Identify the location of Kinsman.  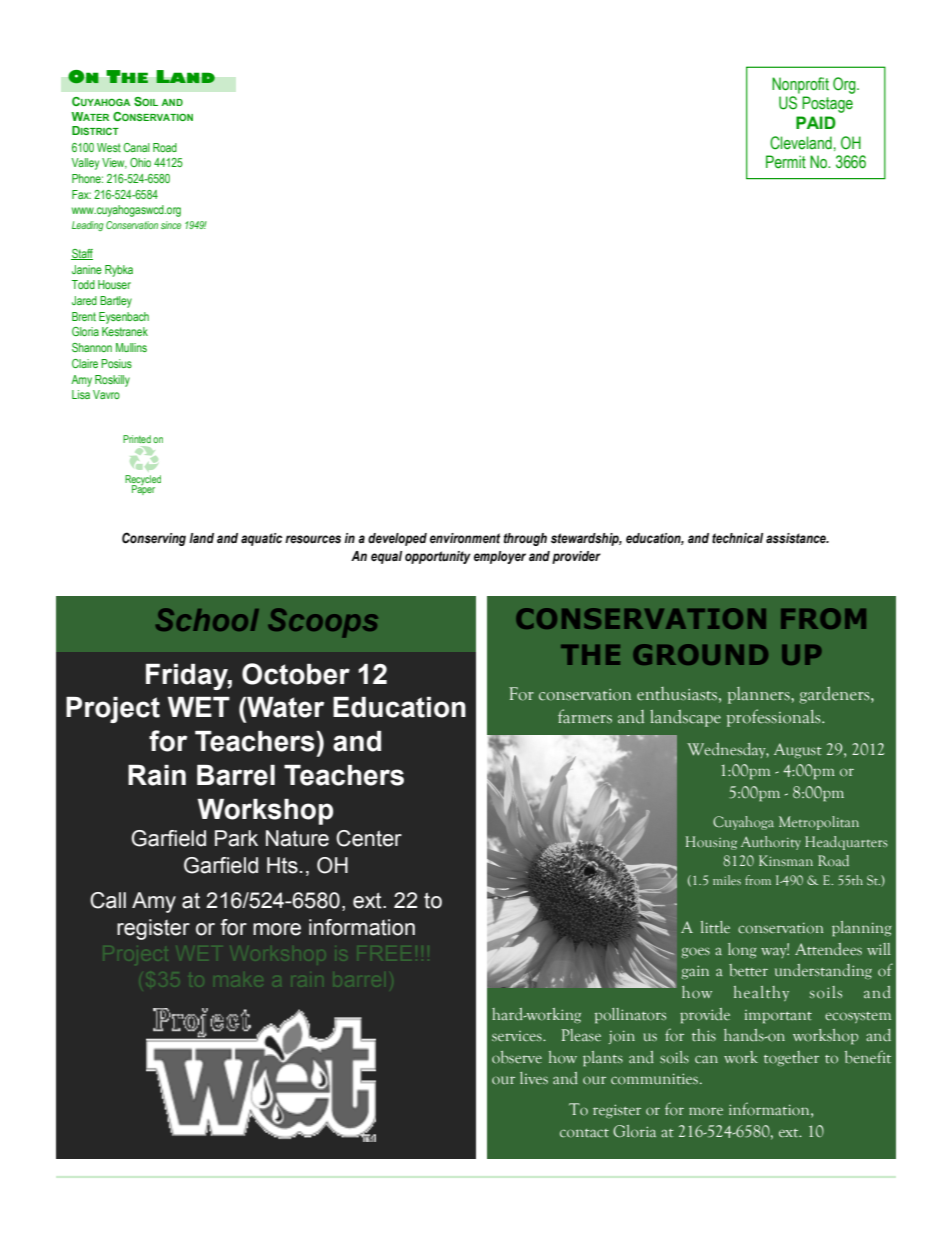
(786, 860).
